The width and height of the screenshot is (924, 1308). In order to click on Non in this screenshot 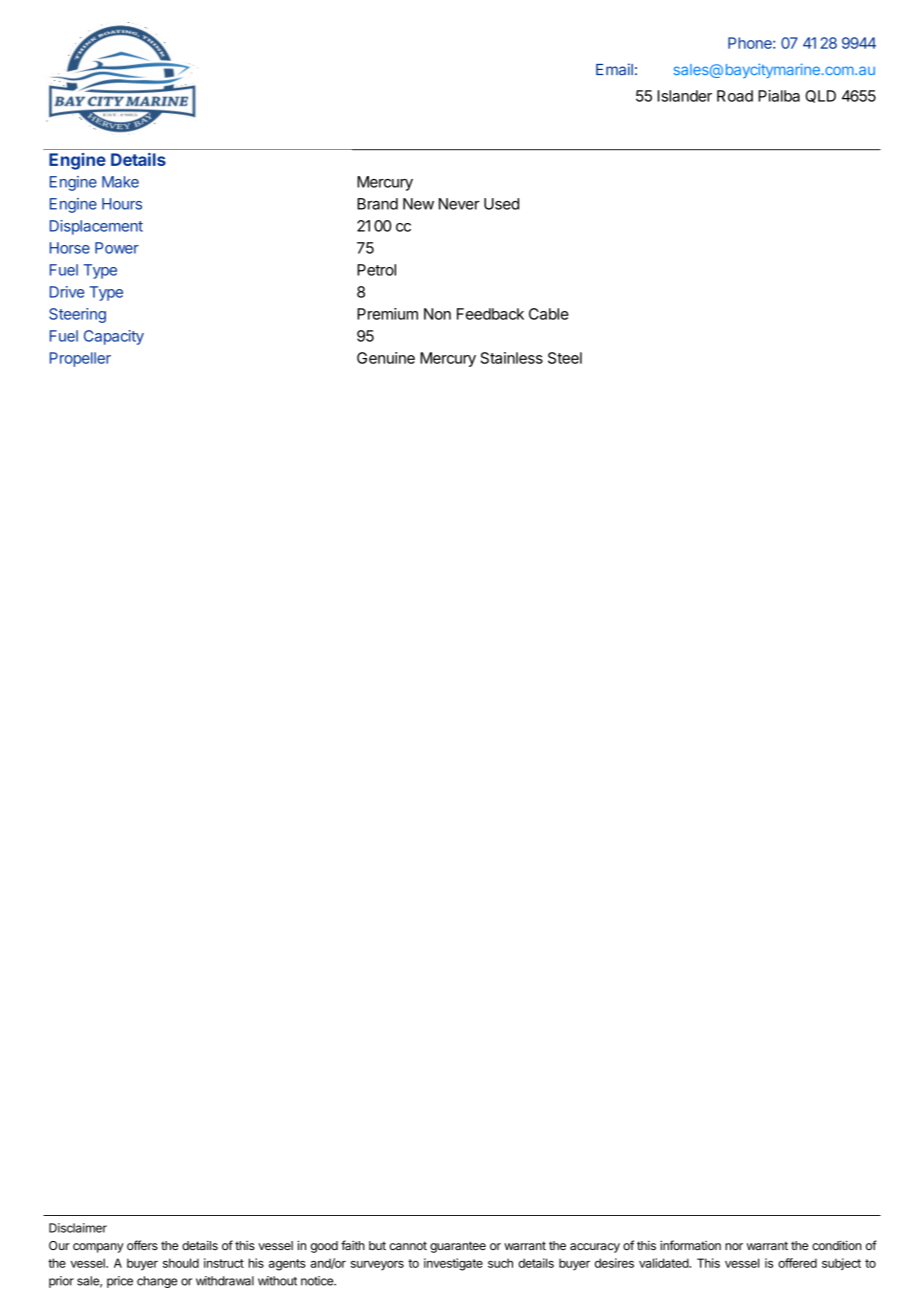, I will do `click(437, 314)`.
